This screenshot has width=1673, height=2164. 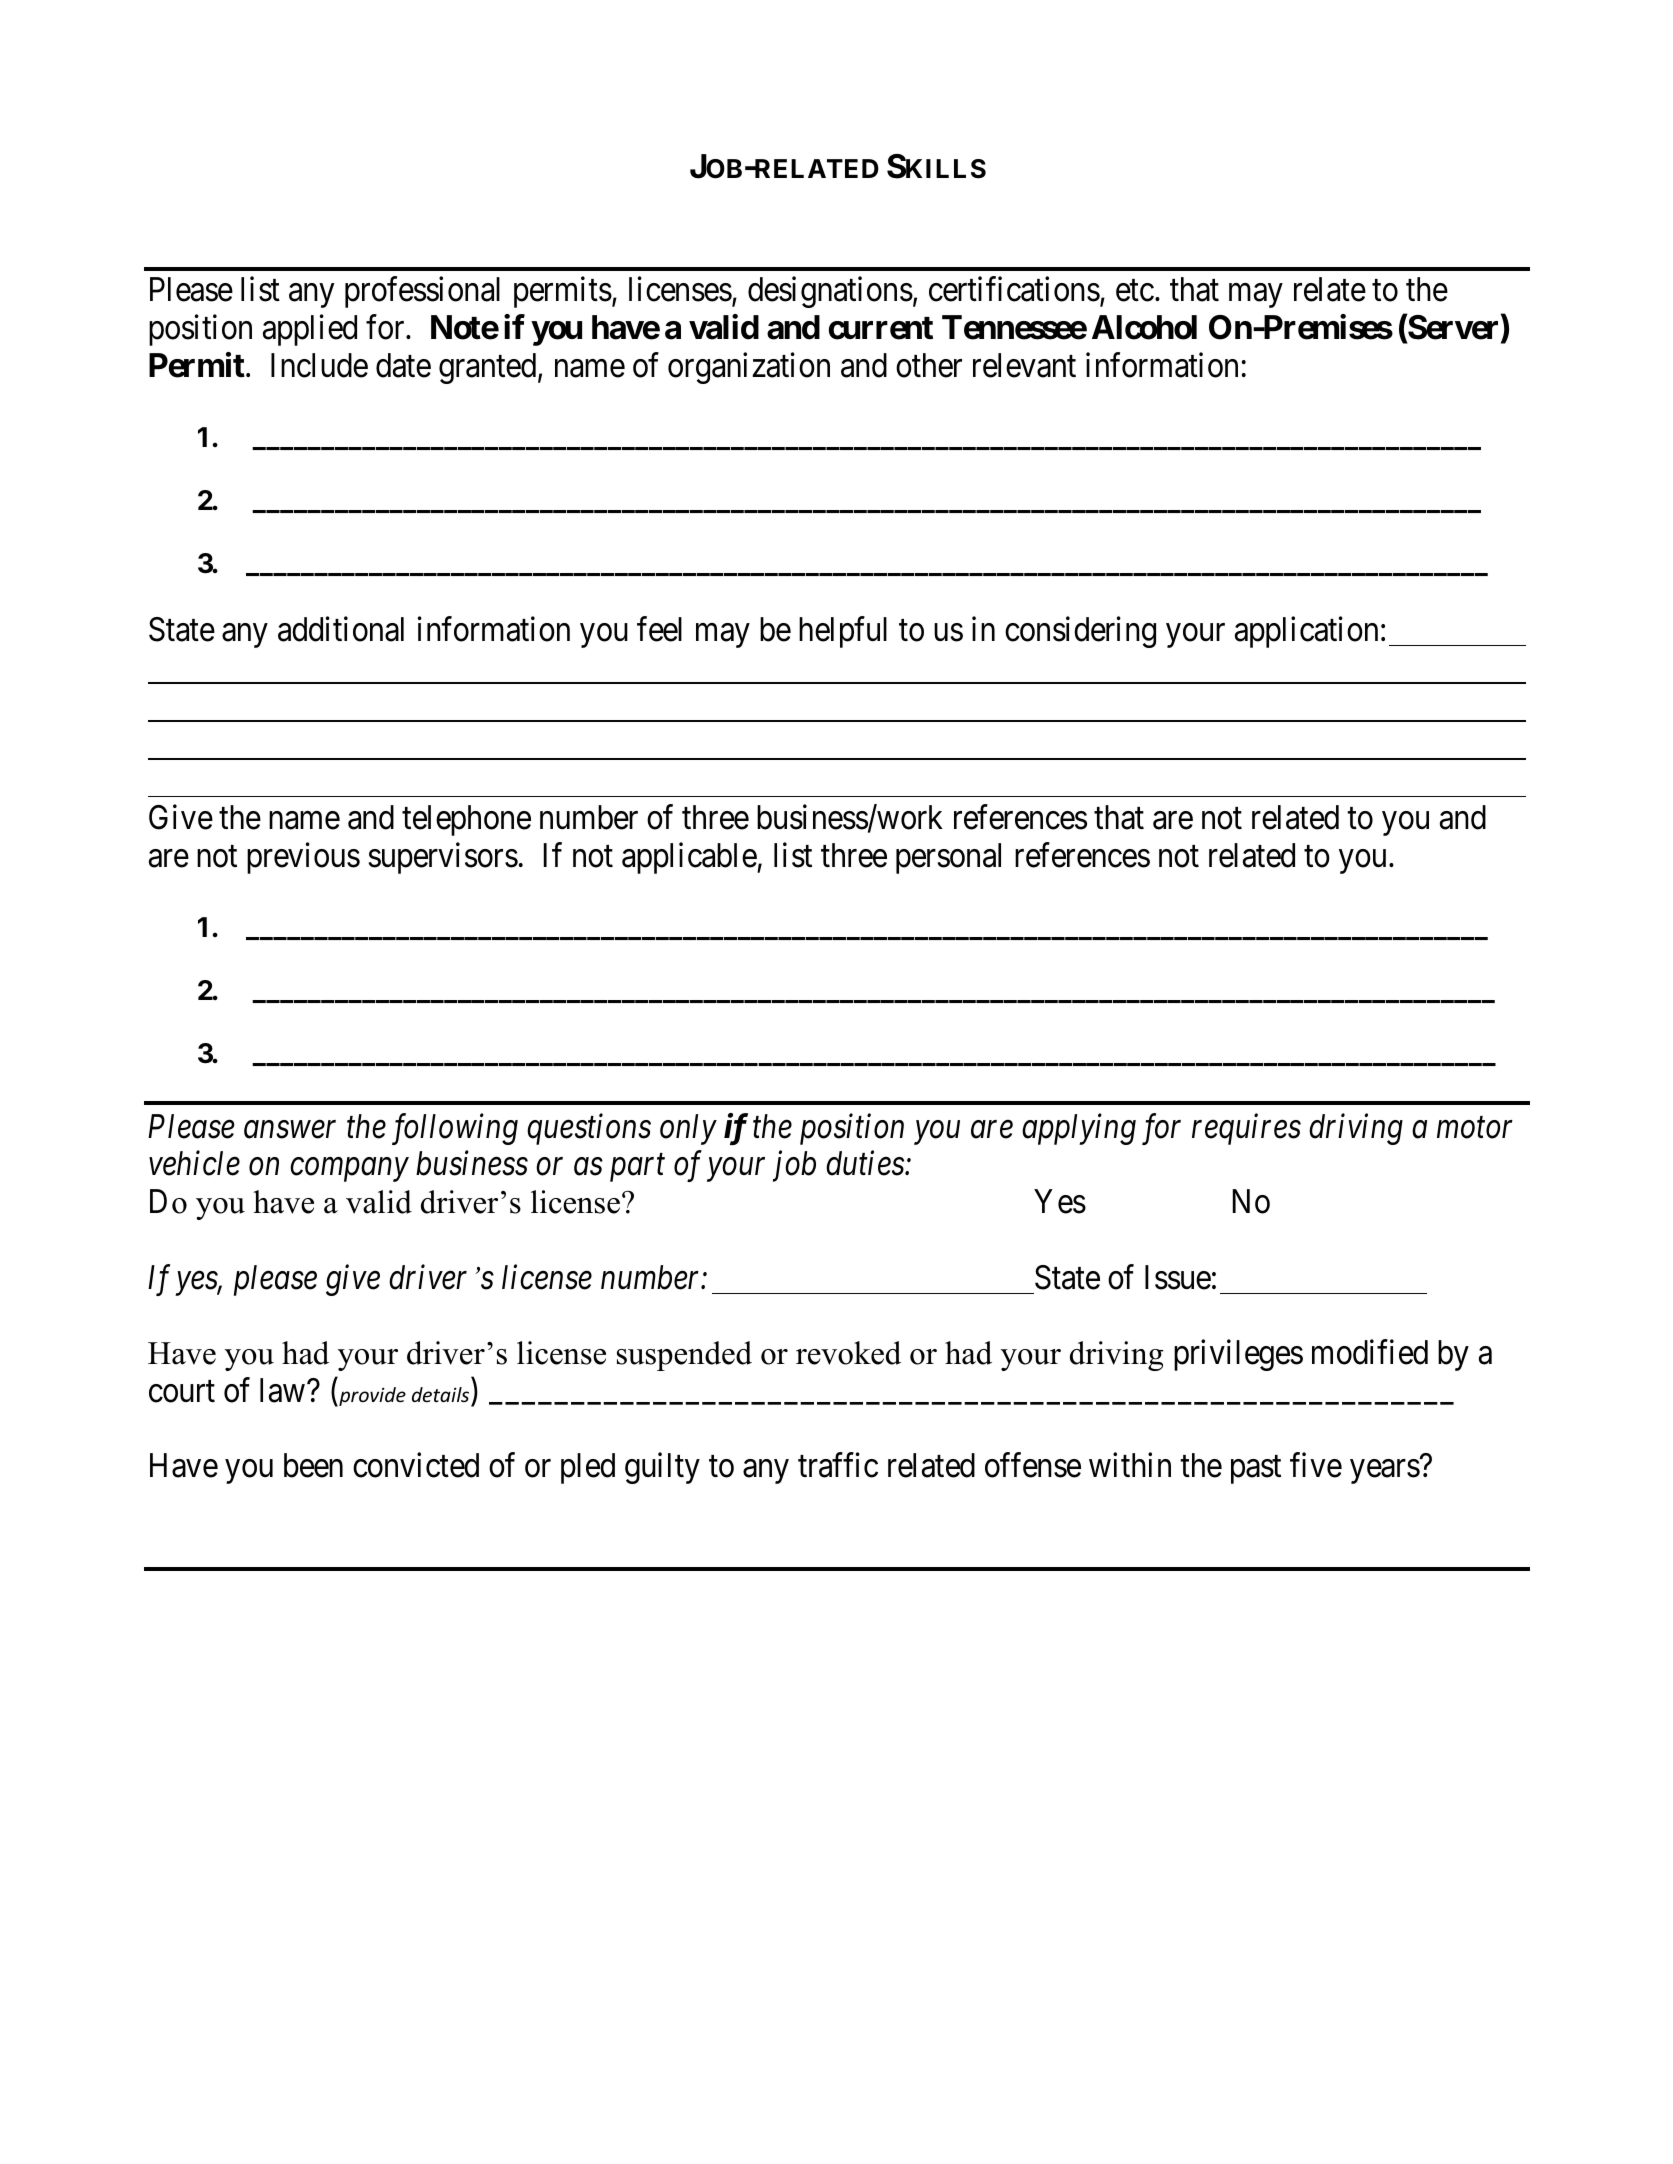 I want to click on additional, so click(x=341, y=629).
